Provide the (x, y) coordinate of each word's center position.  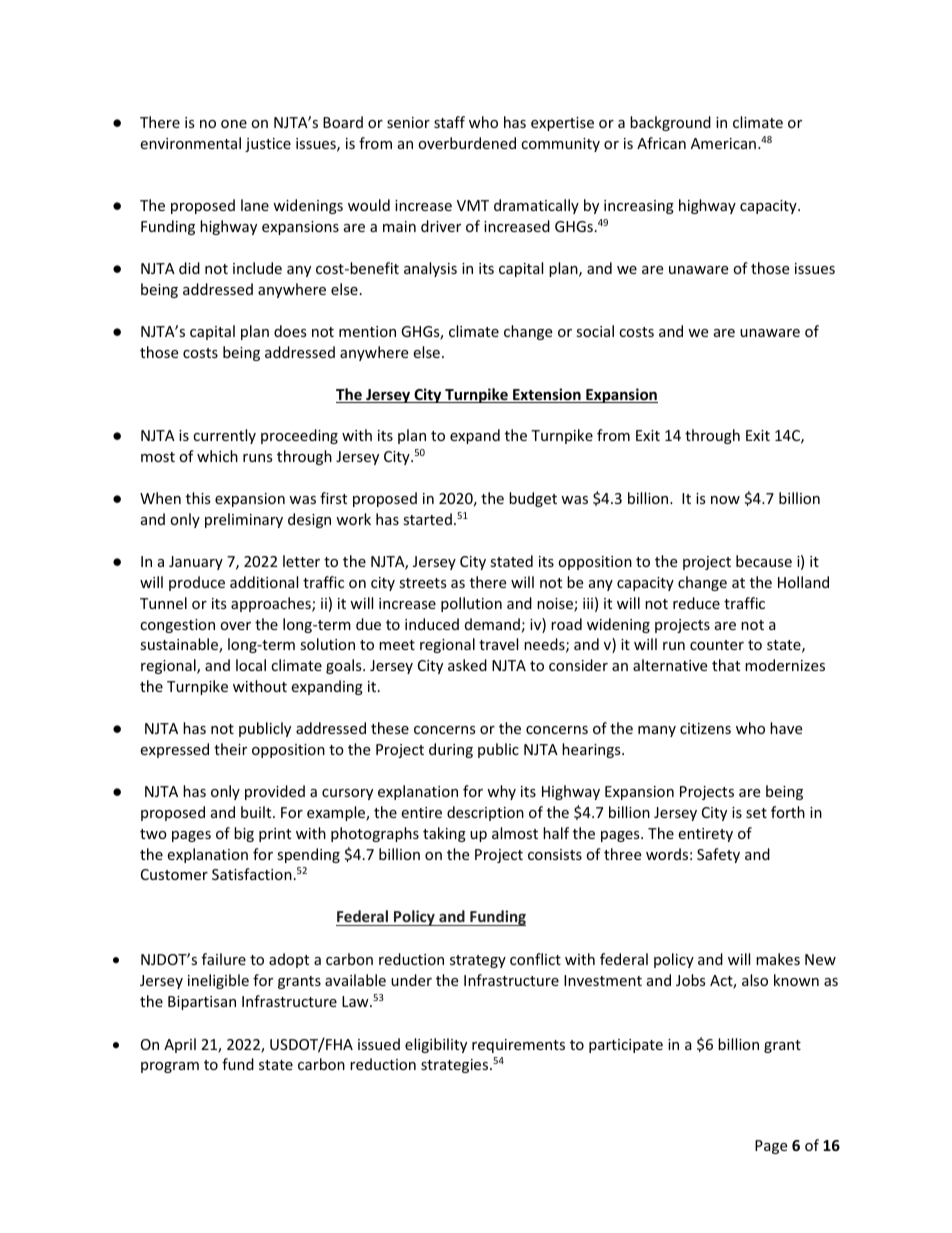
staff (449, 122)
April (180, 1045)
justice (268, 145)
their (230, 749)
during (451, 750)
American (723, 143)
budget (533, 499)
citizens (705, 728)
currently (224, 436)
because (764, 561)
